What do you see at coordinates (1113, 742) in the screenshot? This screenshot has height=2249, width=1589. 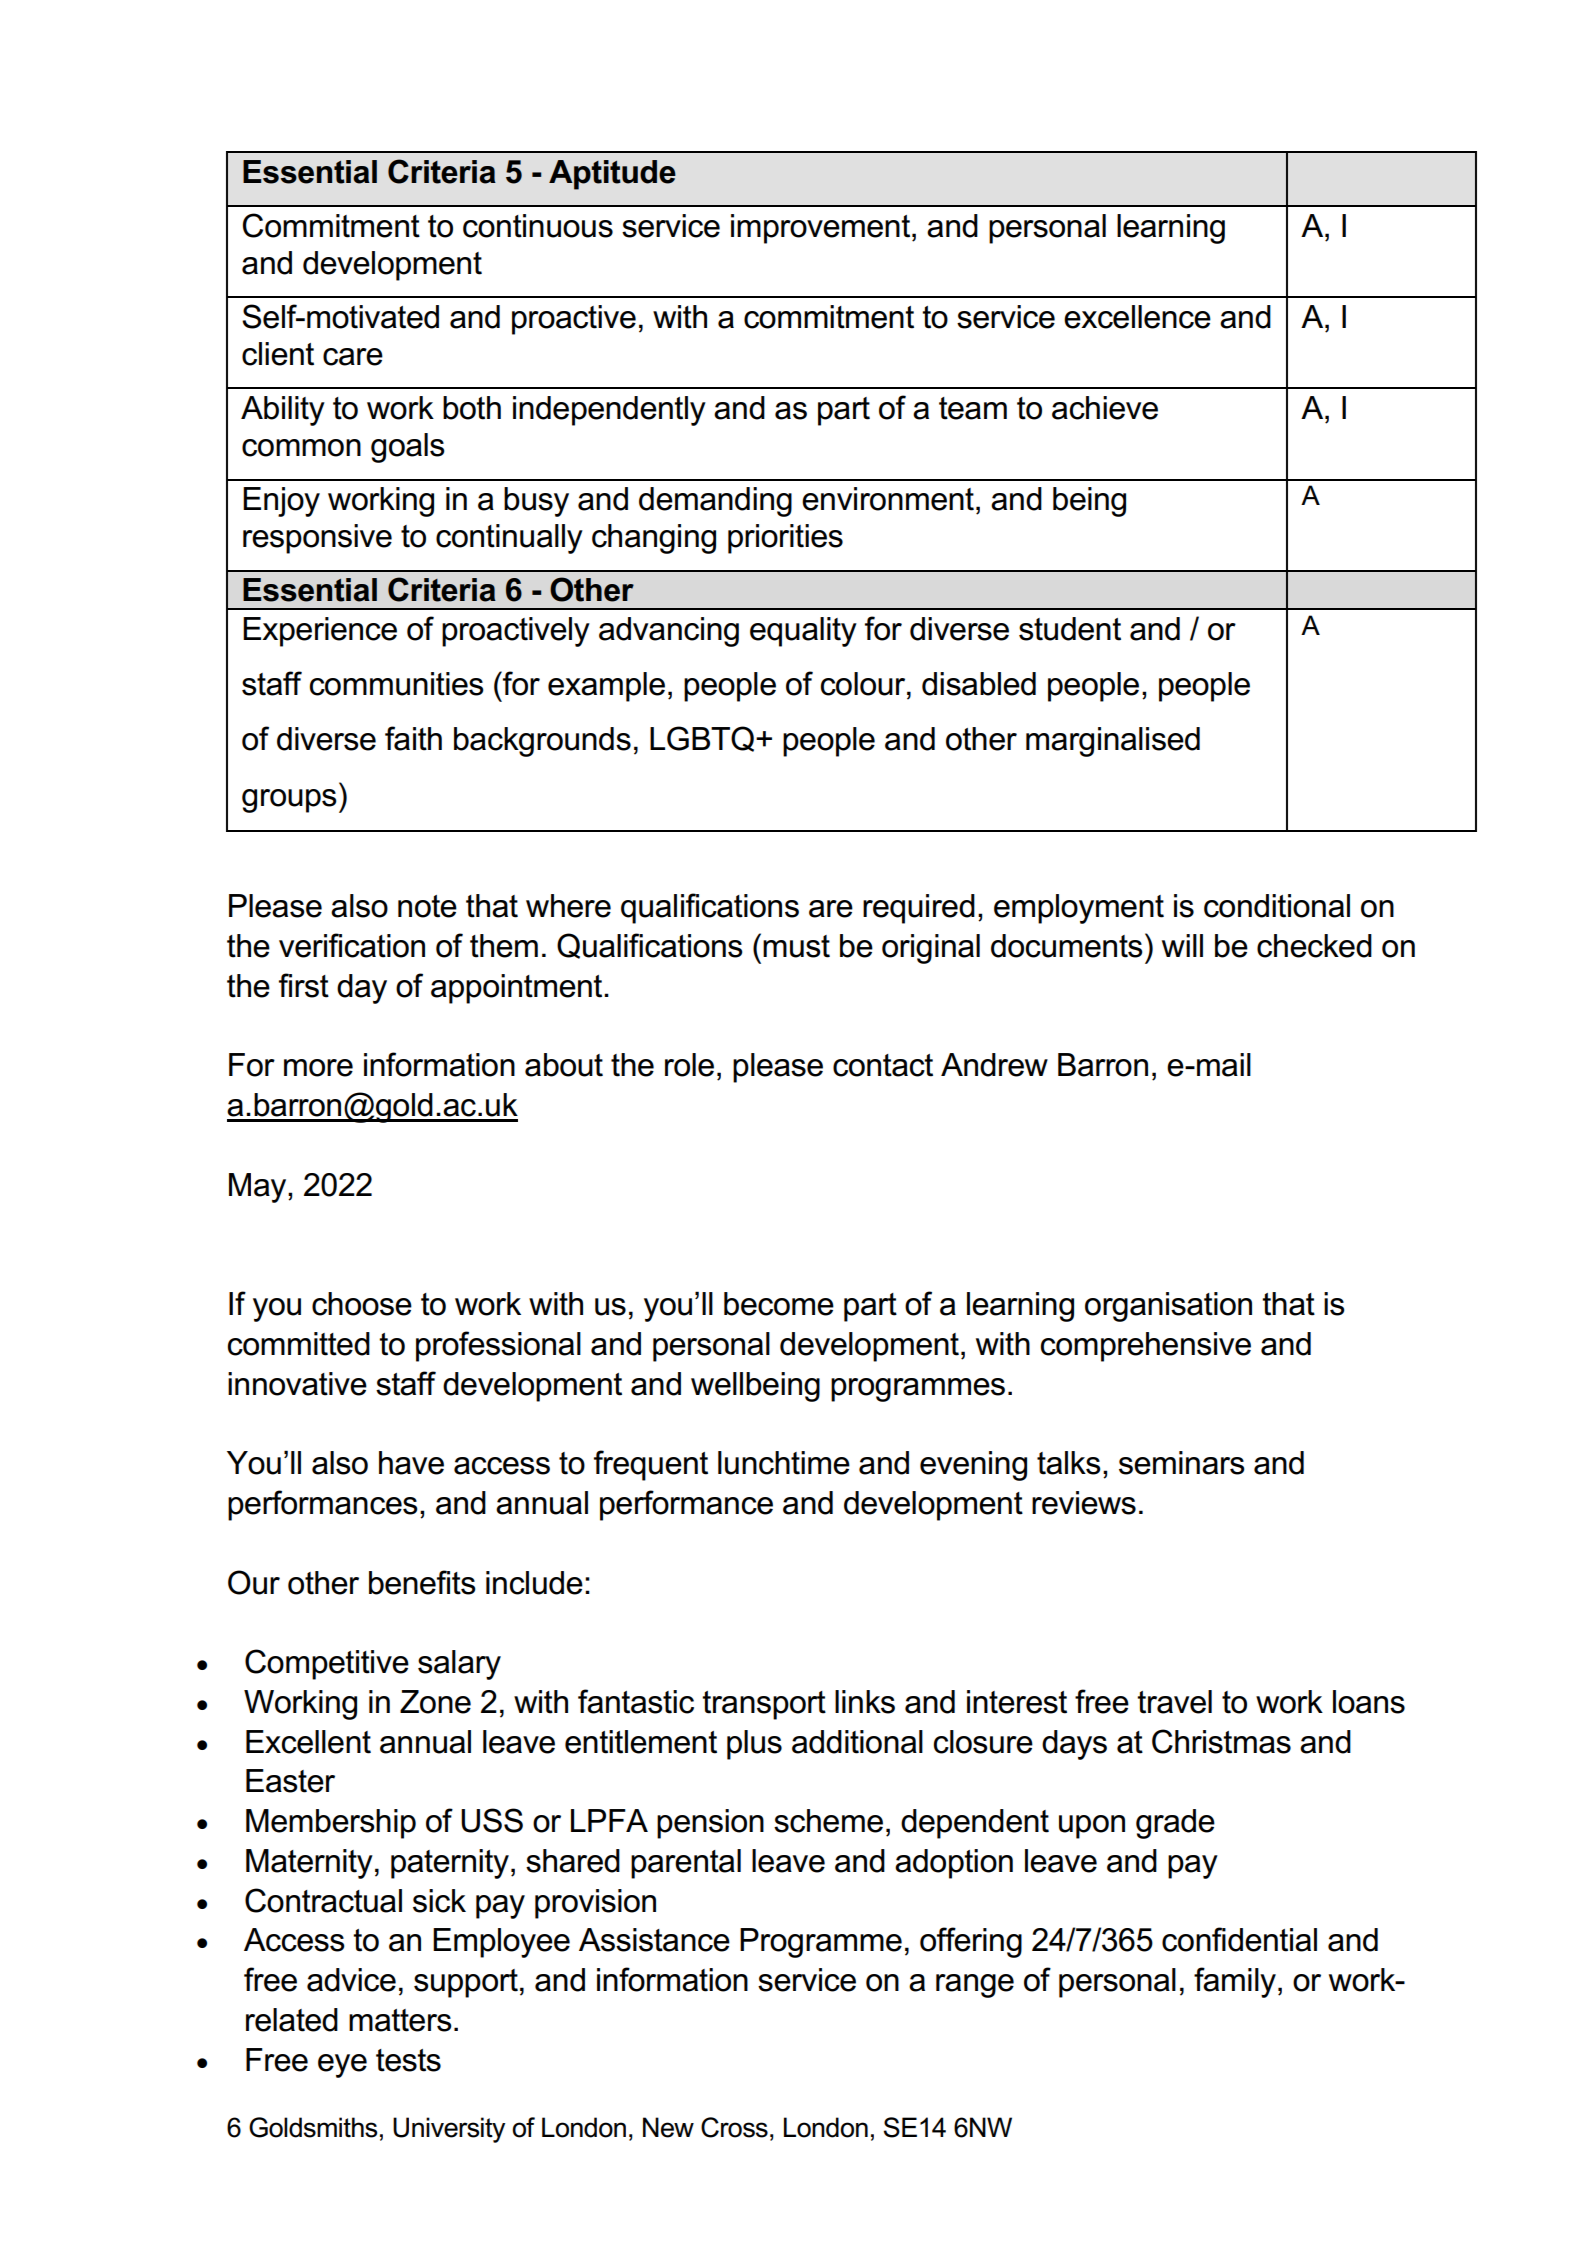 I see `marginalised` at bounding box center [1113, 742].
